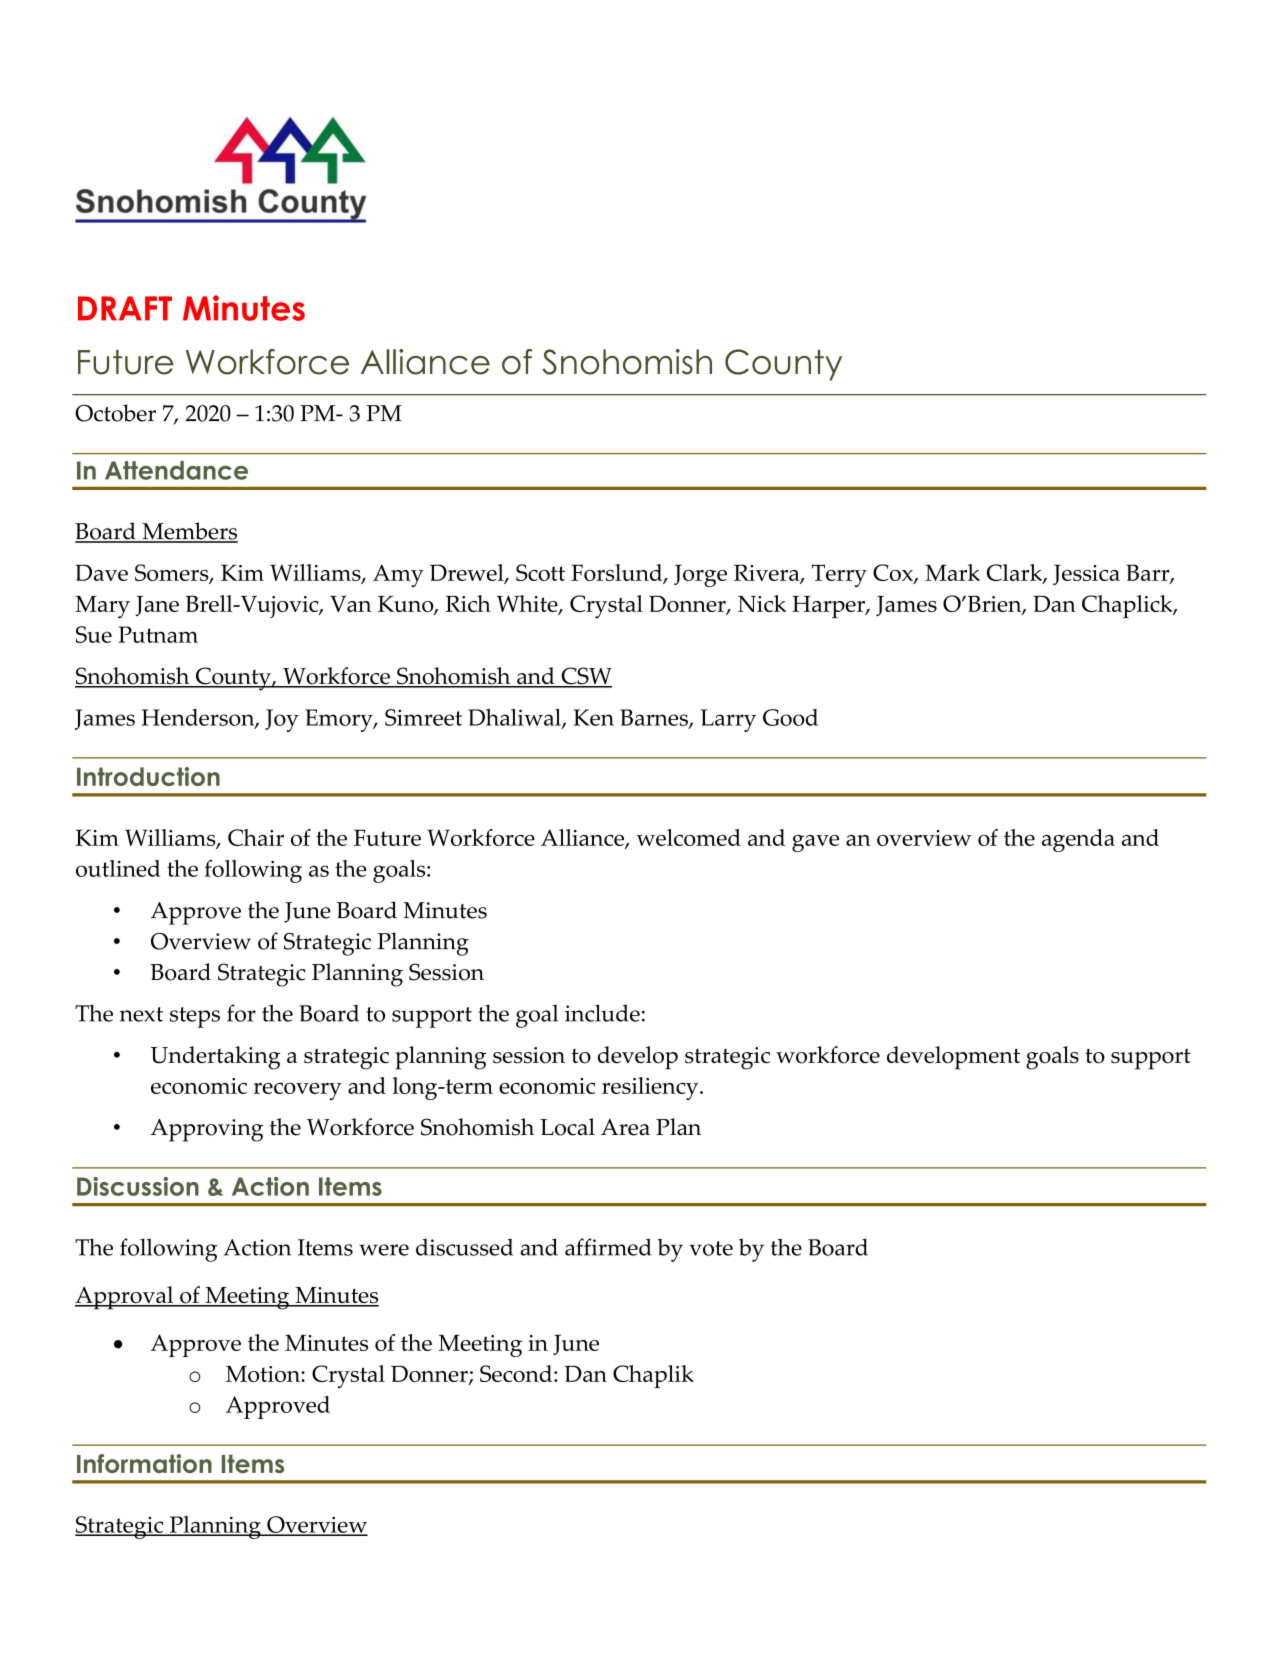 Image resolution: width=1278 pixels, height=1653 pixels. Describe the element at coordinates (540, 572) in the image. I see `Scott` at that location.
